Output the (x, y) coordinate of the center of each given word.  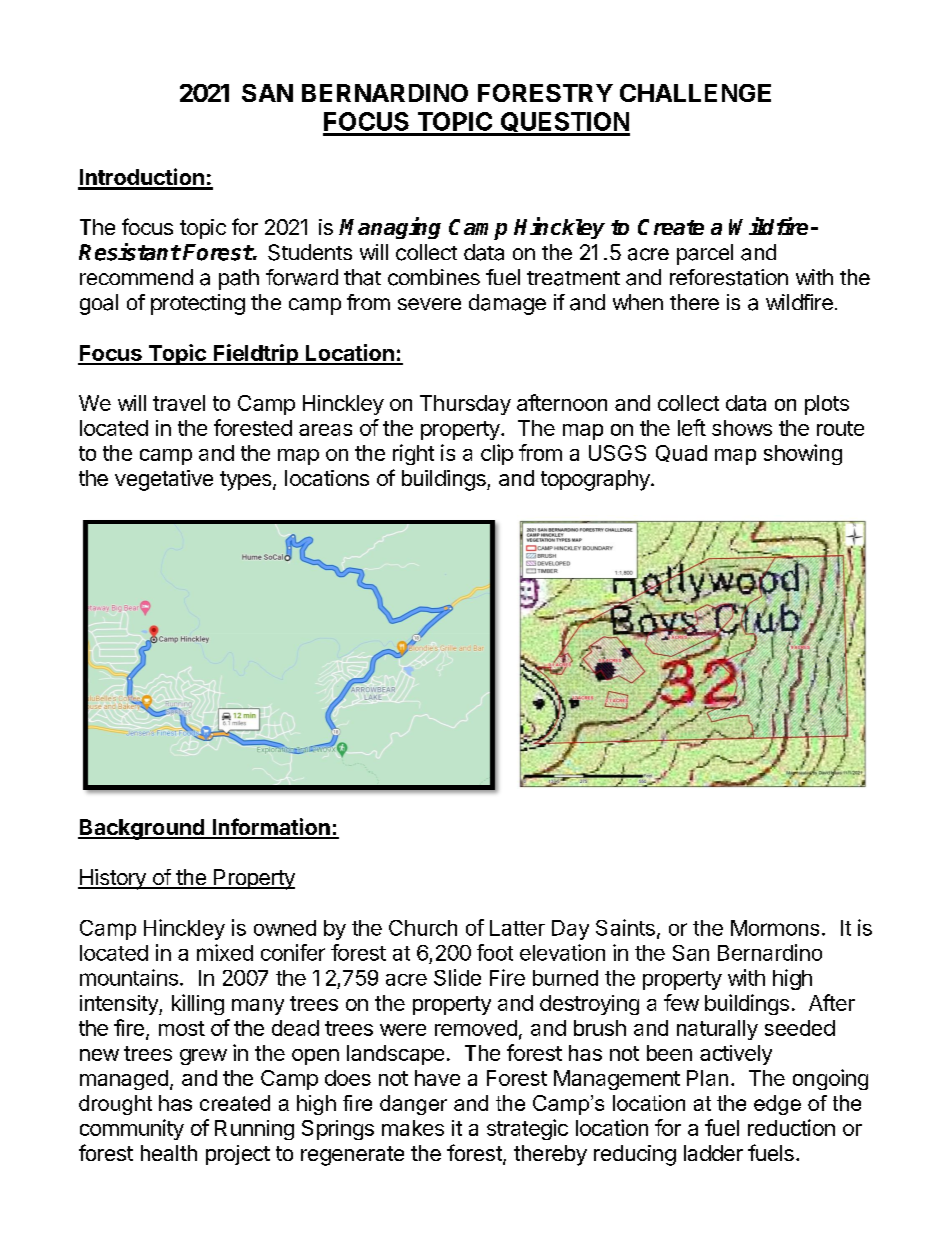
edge (777, 1105)
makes (413, 1128)
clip (497, 454)
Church (423, 928)
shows (742, 428)
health (169, 1153)
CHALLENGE (695, 93)
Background (142, 829)
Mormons (775, 928)
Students (310, 252)
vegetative (164, 480)
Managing (390, 228)
